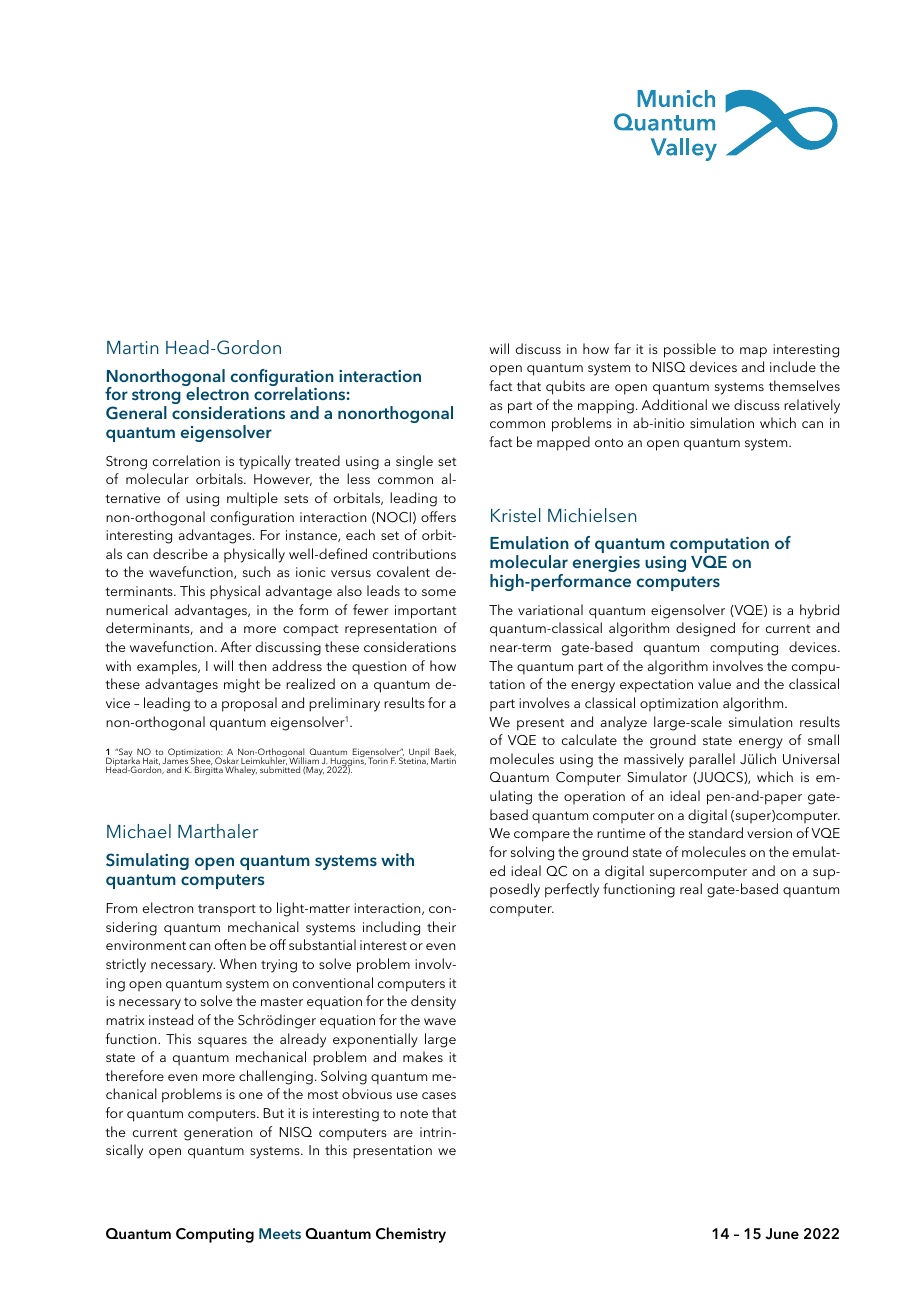 The width and height of the image is (924, 1308). What do you see at coordinates (716, 832) in the image?
I see `standard` at bounding box center [716, 832].
